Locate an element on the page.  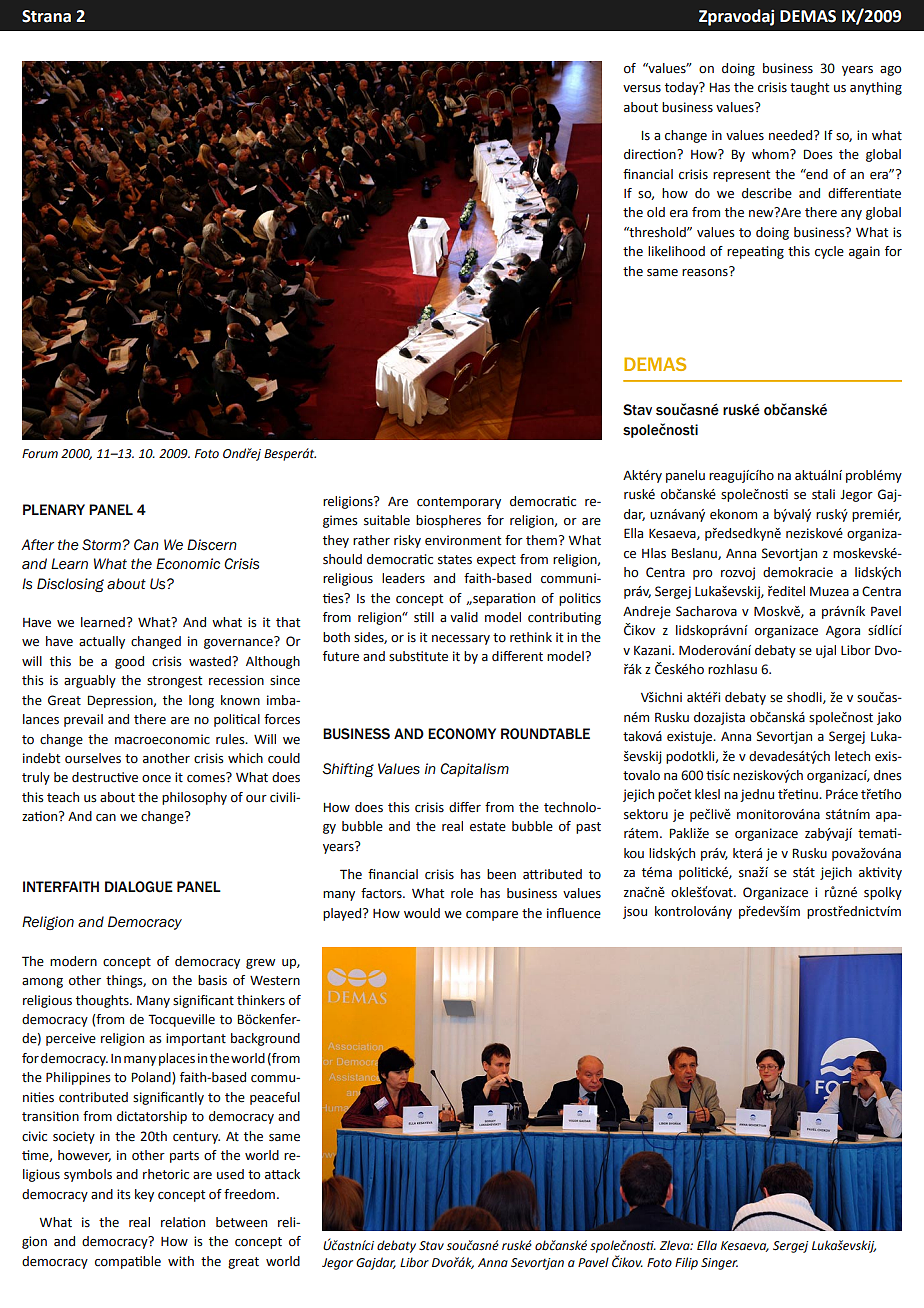
Agora is located at coordinates (843, 632).
